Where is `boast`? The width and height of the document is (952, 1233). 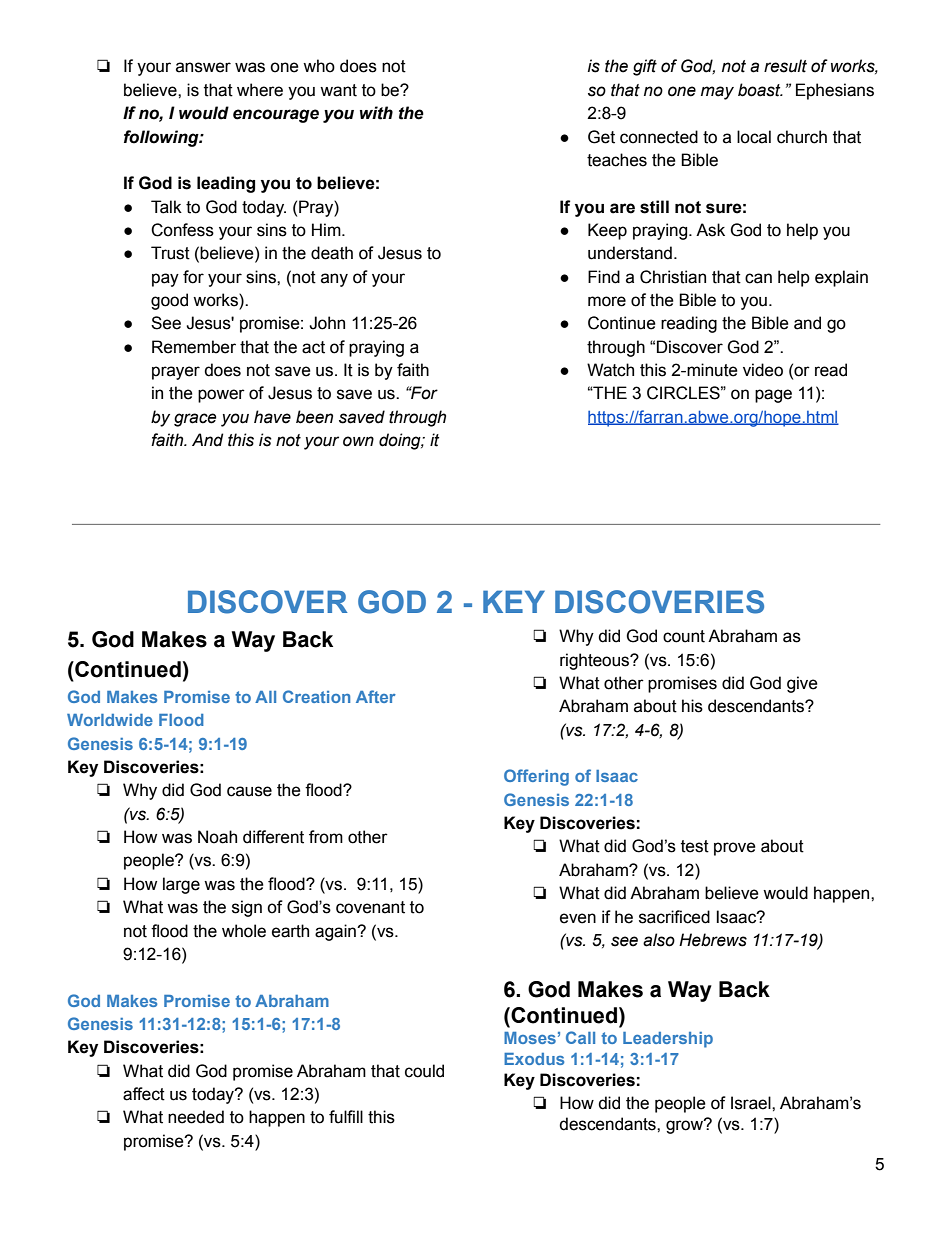 boast is located at coordinates (760, 90).
